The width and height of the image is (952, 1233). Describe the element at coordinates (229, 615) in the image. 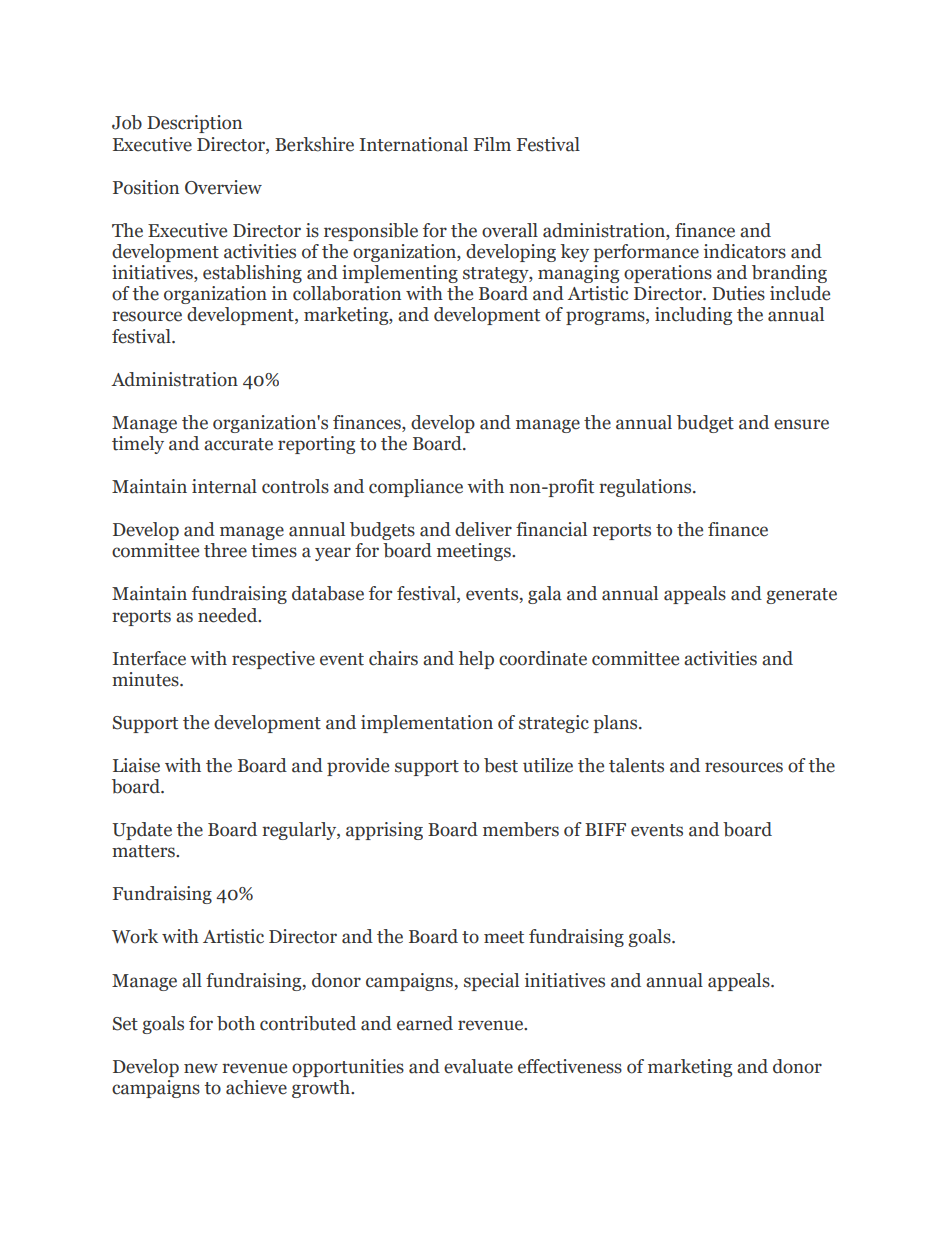

I see `needed` at that location.
